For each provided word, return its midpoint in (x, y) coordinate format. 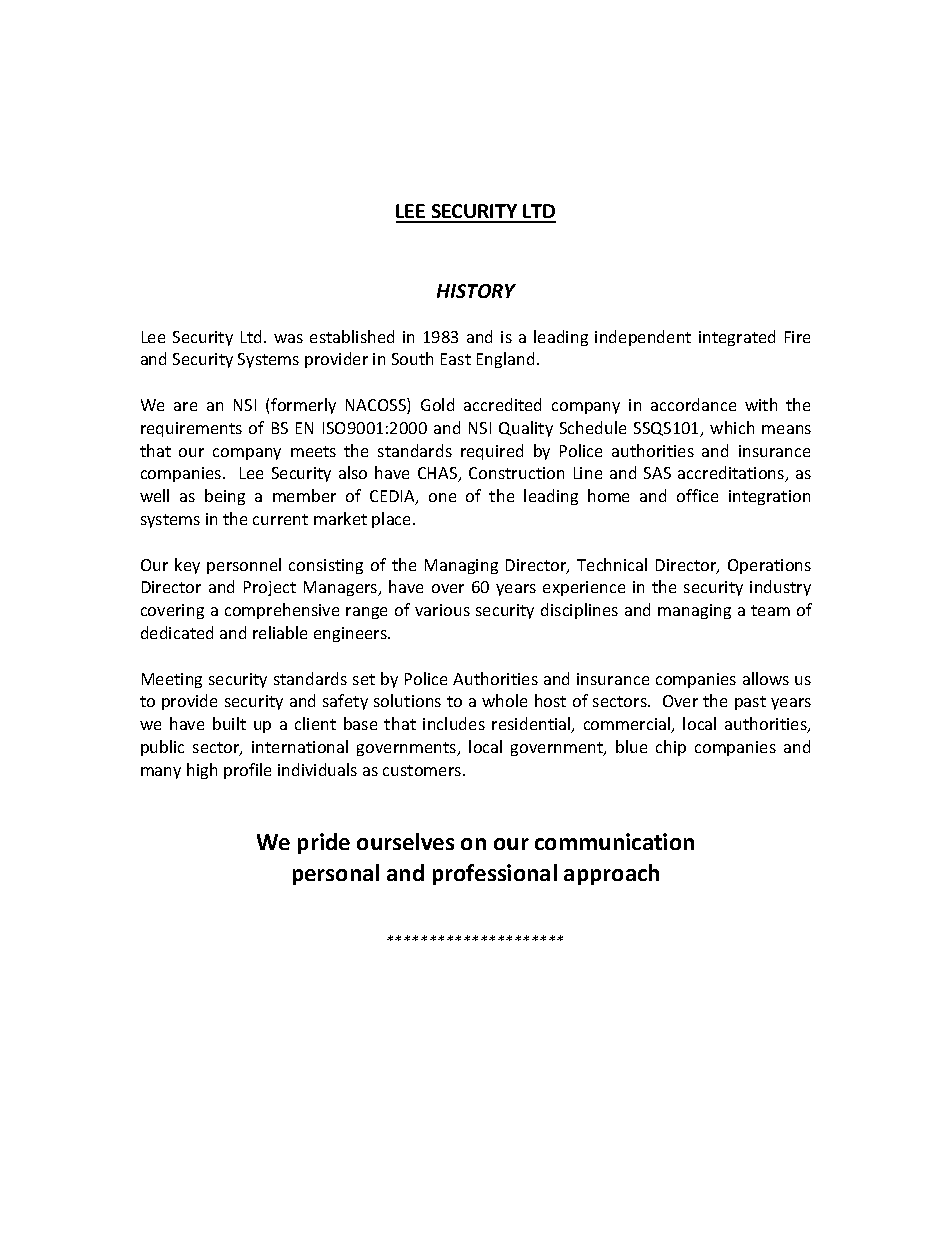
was (288, 338)
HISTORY (476, 291)
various (442, 610)
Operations (769, 566)
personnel (244, 566)
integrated (737, 338)
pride (324, 843)
